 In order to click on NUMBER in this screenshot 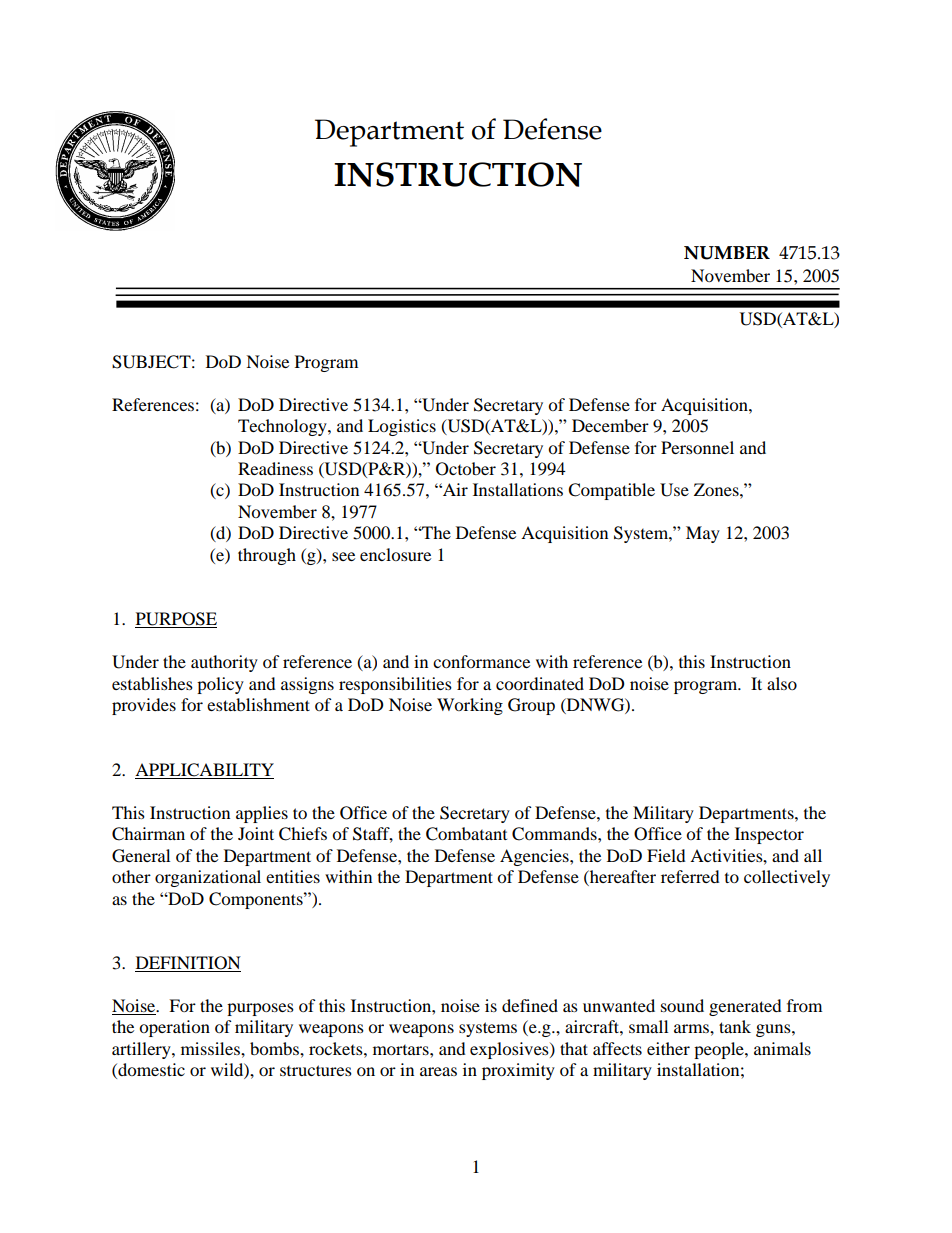, I will do `click(727, 253)`.
